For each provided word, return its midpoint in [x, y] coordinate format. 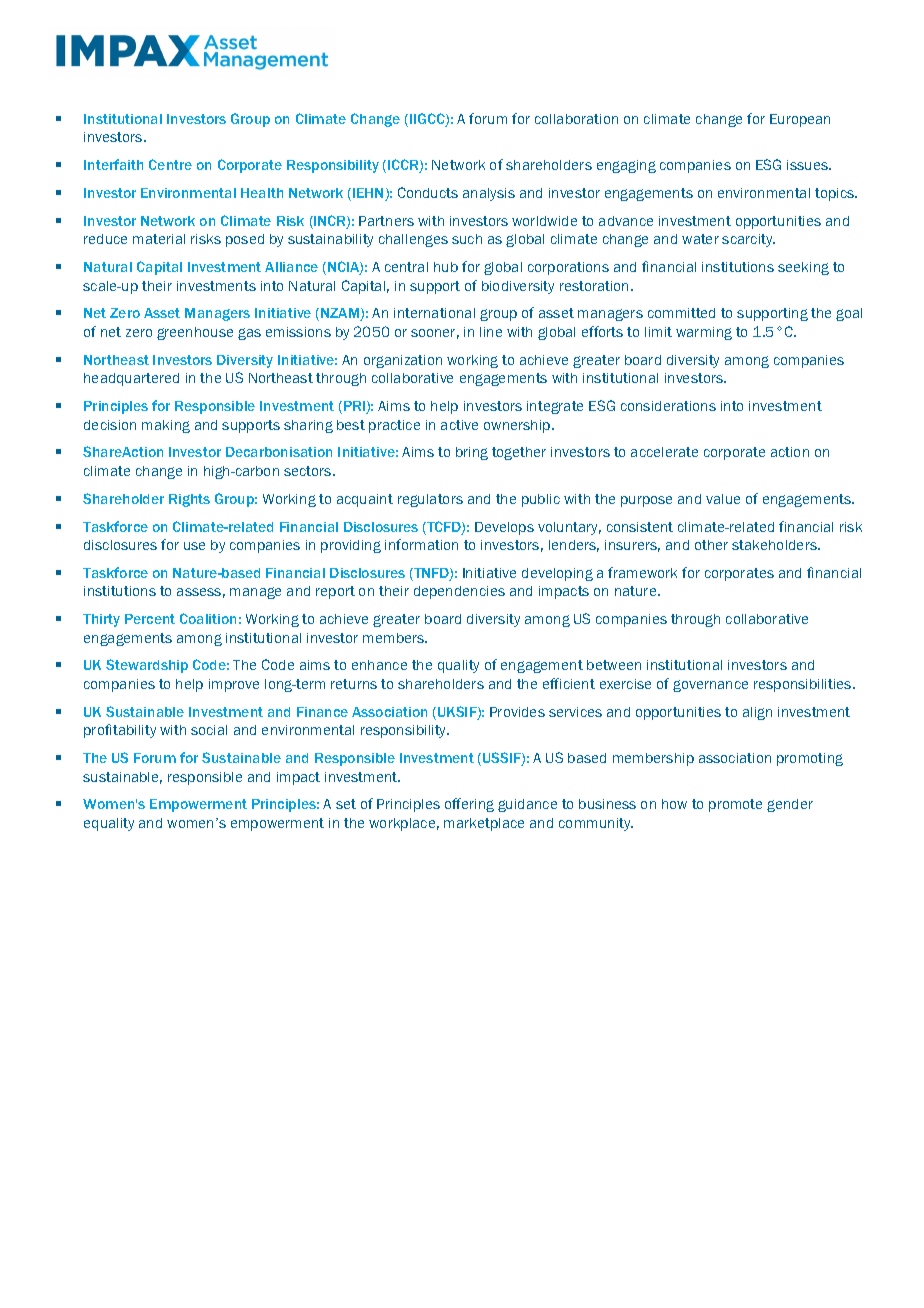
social [209, 730]
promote [735, 805]
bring [472, 453]
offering [469, 805]
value [723, 499]
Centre [170, 164]
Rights [189, 500]
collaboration [576, 119]
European [800, 120]
